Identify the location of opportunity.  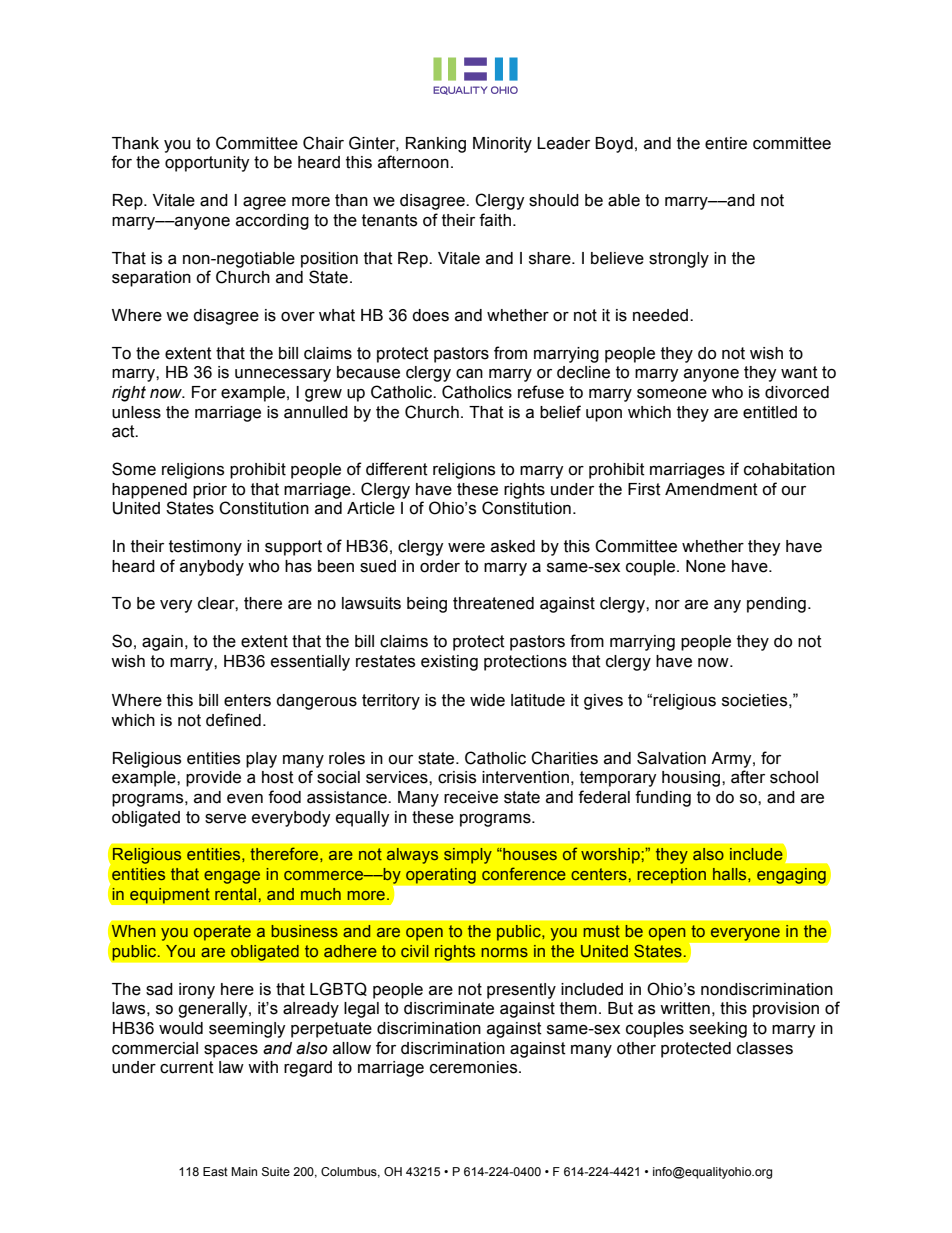
(207, 164).
